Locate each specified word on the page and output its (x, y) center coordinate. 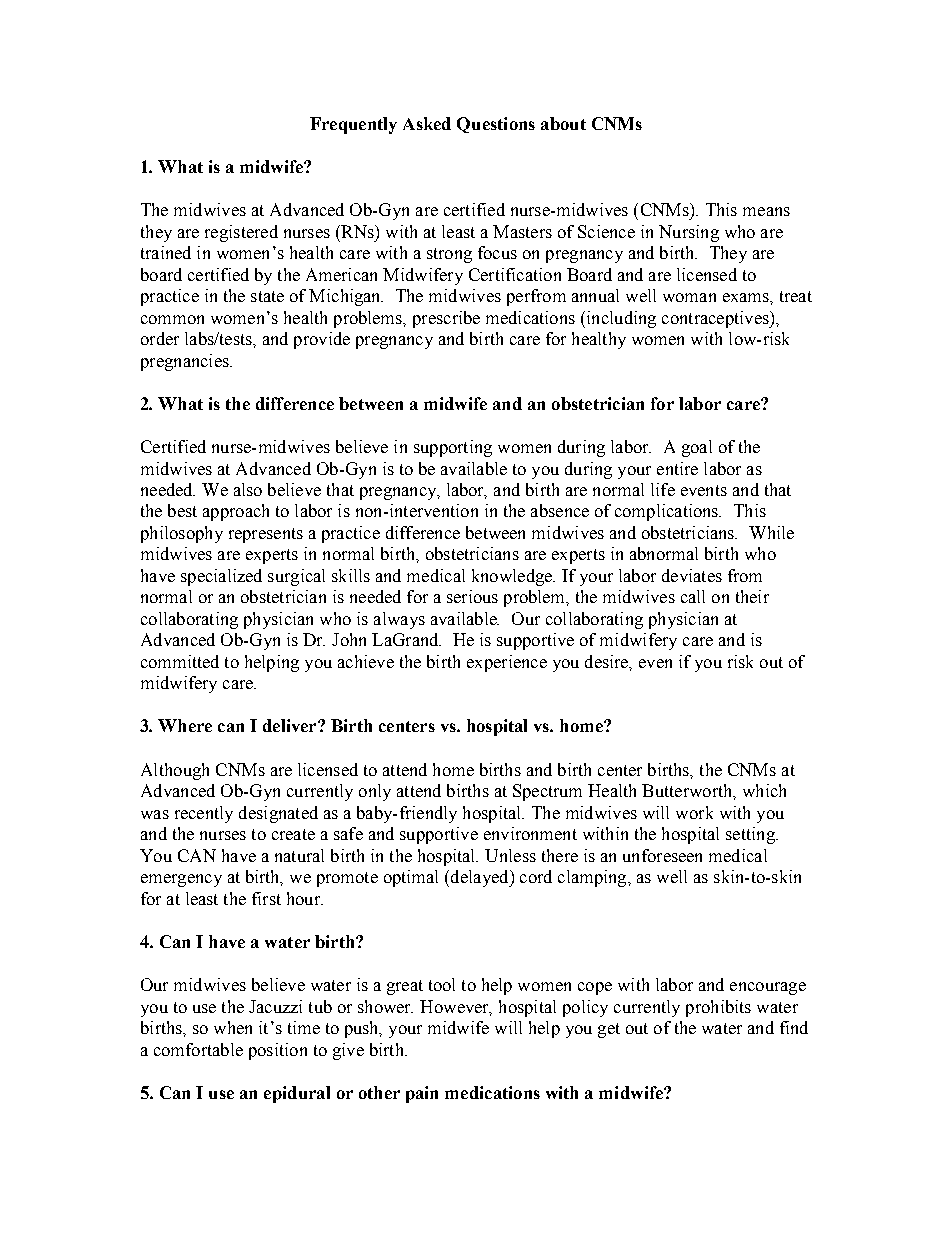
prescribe (446, 319)
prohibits (718, 1008)
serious (472, 596)
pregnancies (186, 362)
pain (422, 1094)
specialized (221, 577)
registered (241, 233)
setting (751, 835)
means (766, 211)
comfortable (198, 1049)
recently (204, 814)
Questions (496, 125)
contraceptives (716, 319)
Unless (510, 855)
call (693, 596)
